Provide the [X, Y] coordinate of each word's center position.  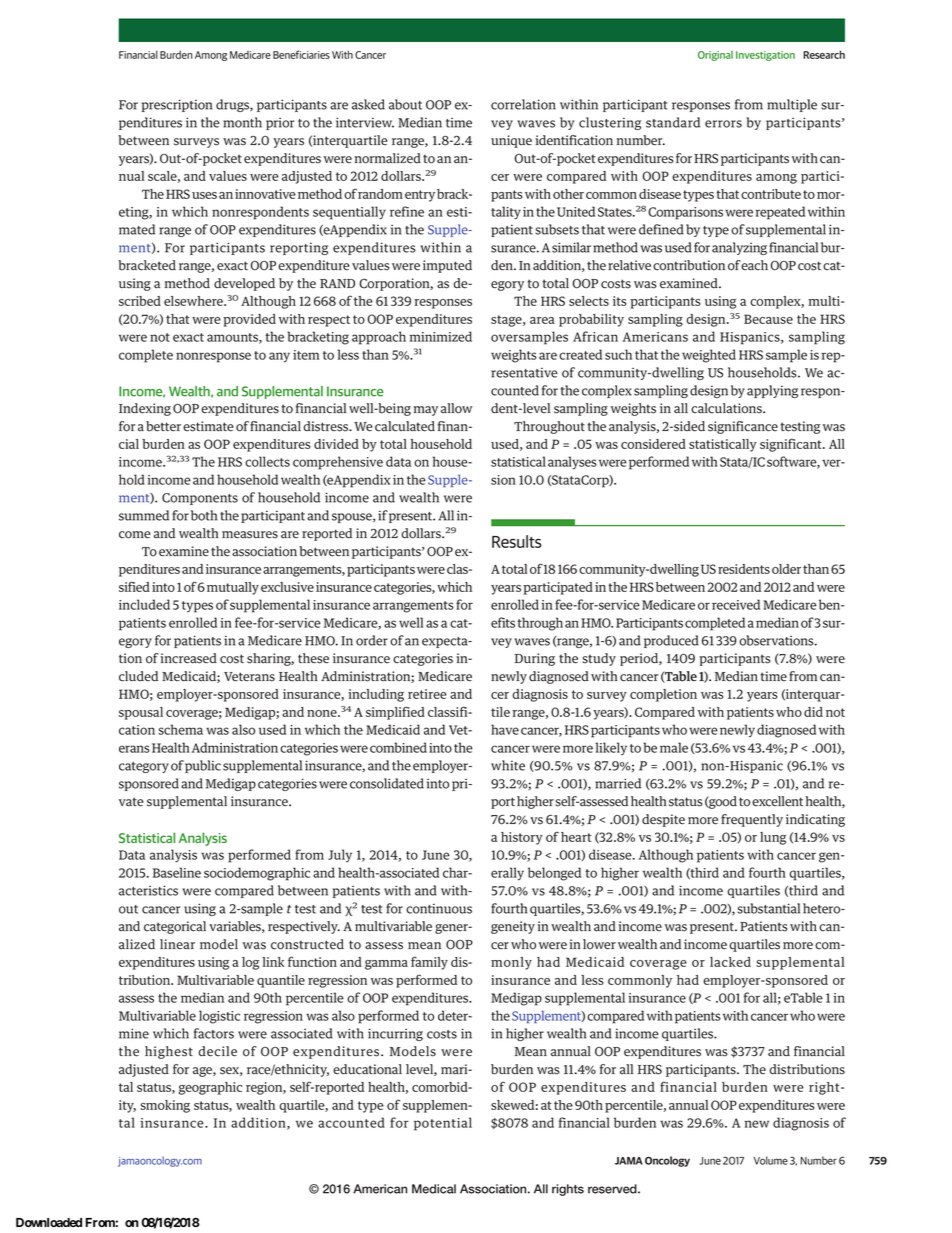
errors [723, 124]
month [242, 122]
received [736, 604]
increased [189, 658]
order [372, 640]
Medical [434, 1189]
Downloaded [49, 1222]
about [405, 104]
